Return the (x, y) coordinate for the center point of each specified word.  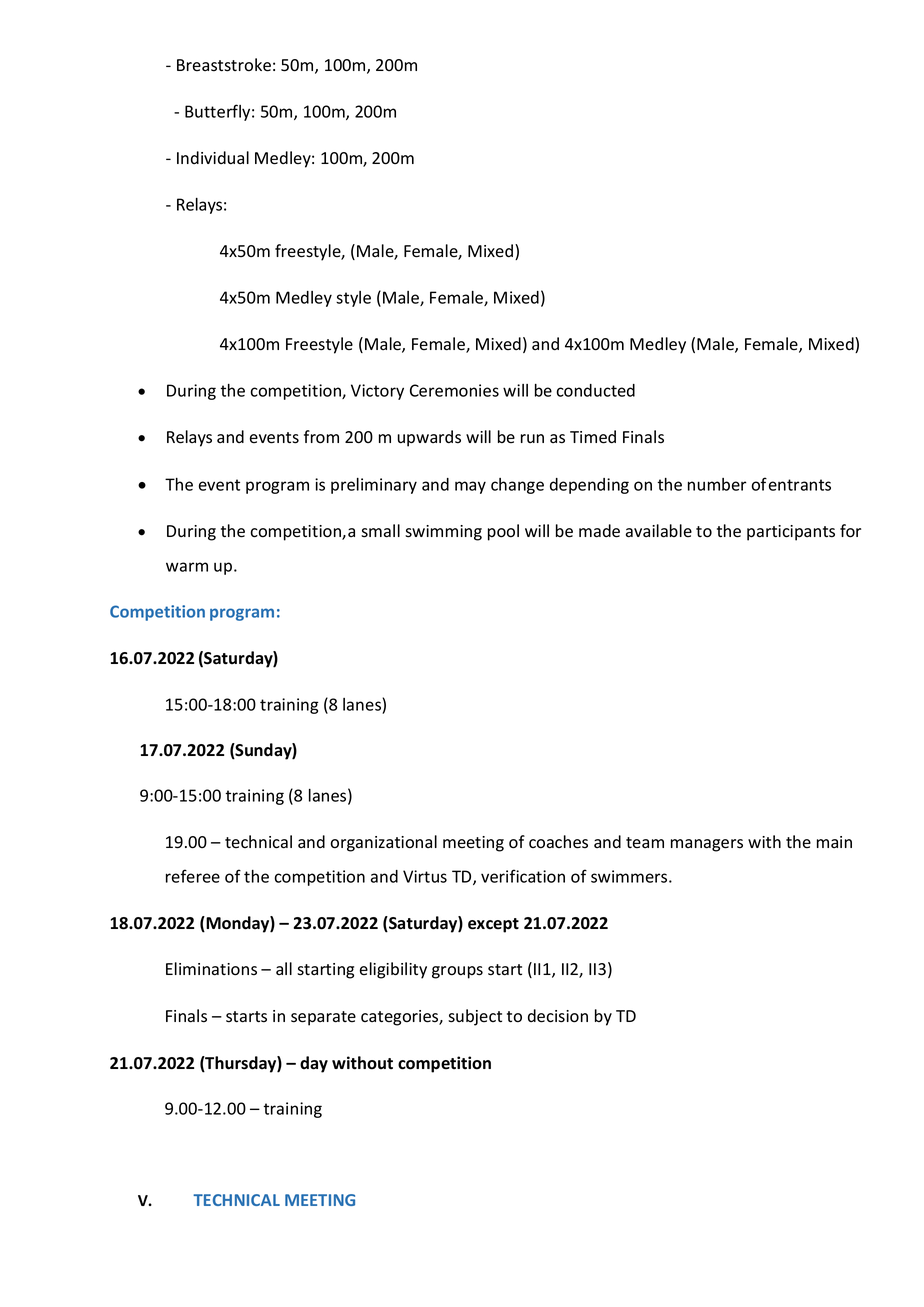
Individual (213, 157)
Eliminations (211, 969)
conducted (595, 390)
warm (187, 567)
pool (503, 532)
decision (558, 1016)
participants (791, 533)
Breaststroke (224, 65)
